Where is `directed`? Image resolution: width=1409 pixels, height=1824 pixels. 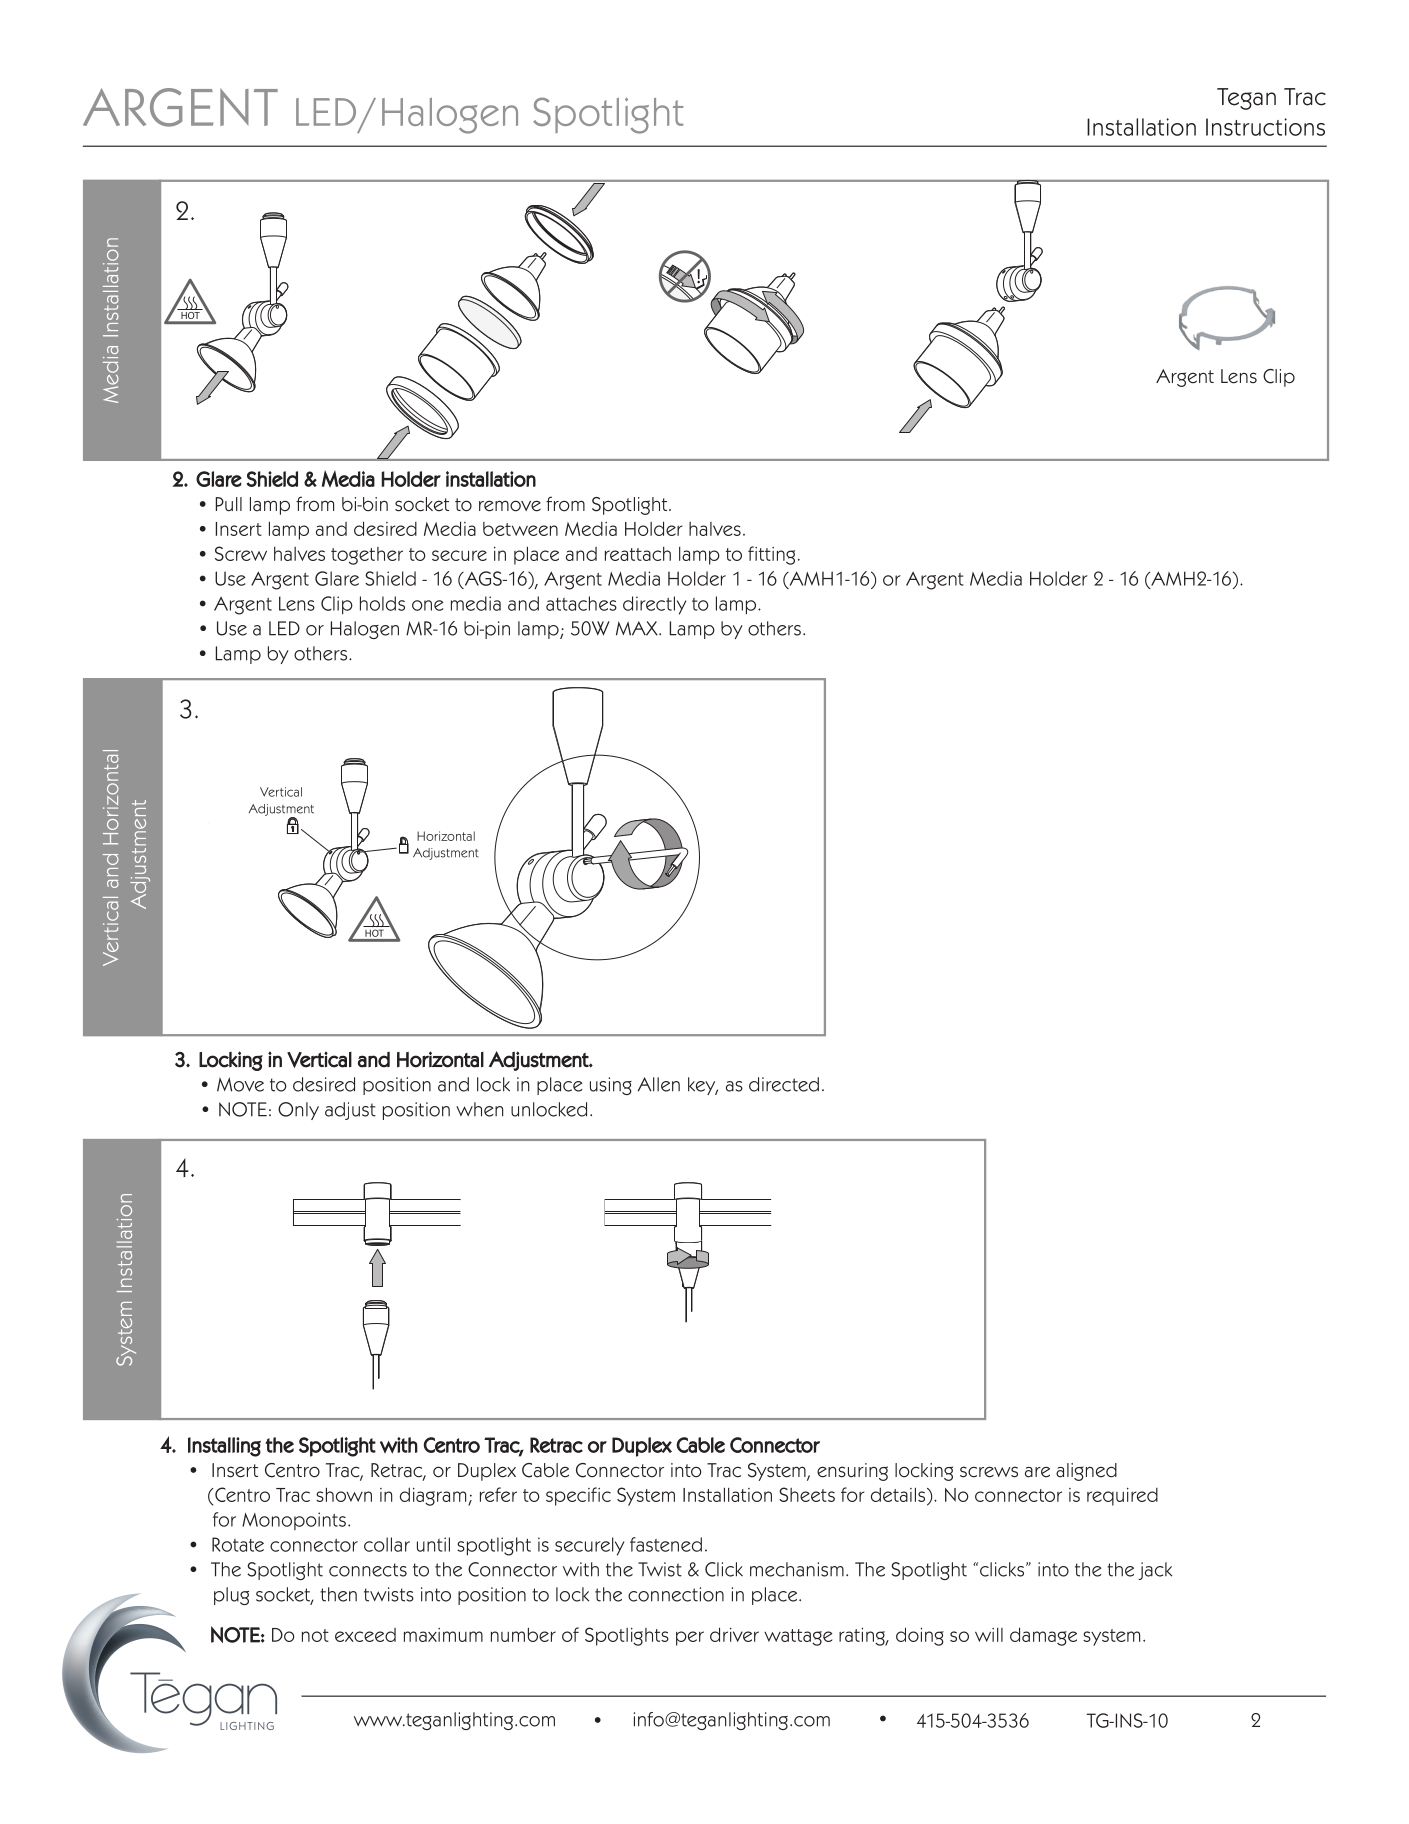 directed is located at coordinates (784, 1084).
